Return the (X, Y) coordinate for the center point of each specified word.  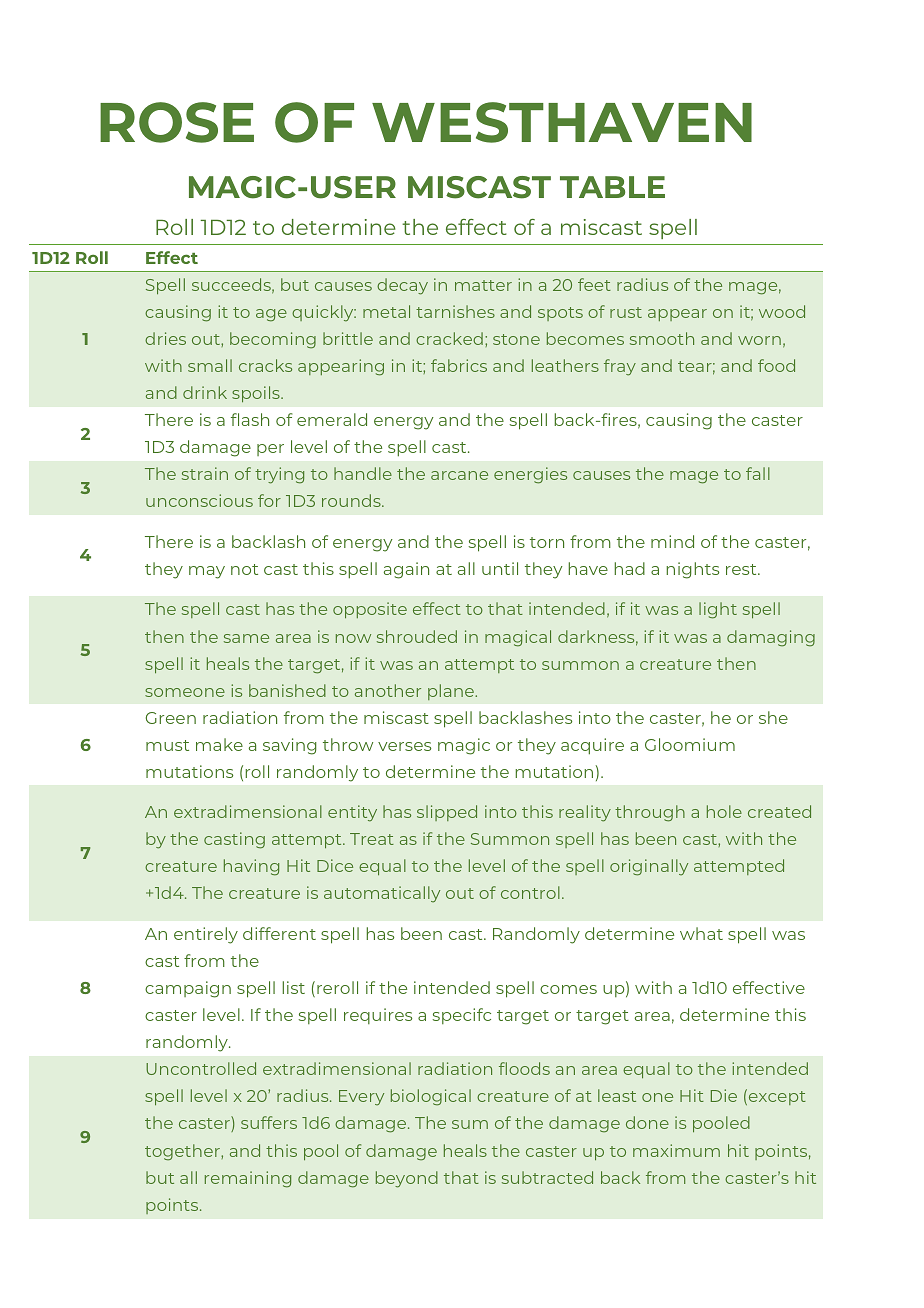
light (718, 610)
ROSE (177, 122)
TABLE (612, 187)
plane (452, 692)
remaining (248, 1179)
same (246, 638)
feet (594, 284)
